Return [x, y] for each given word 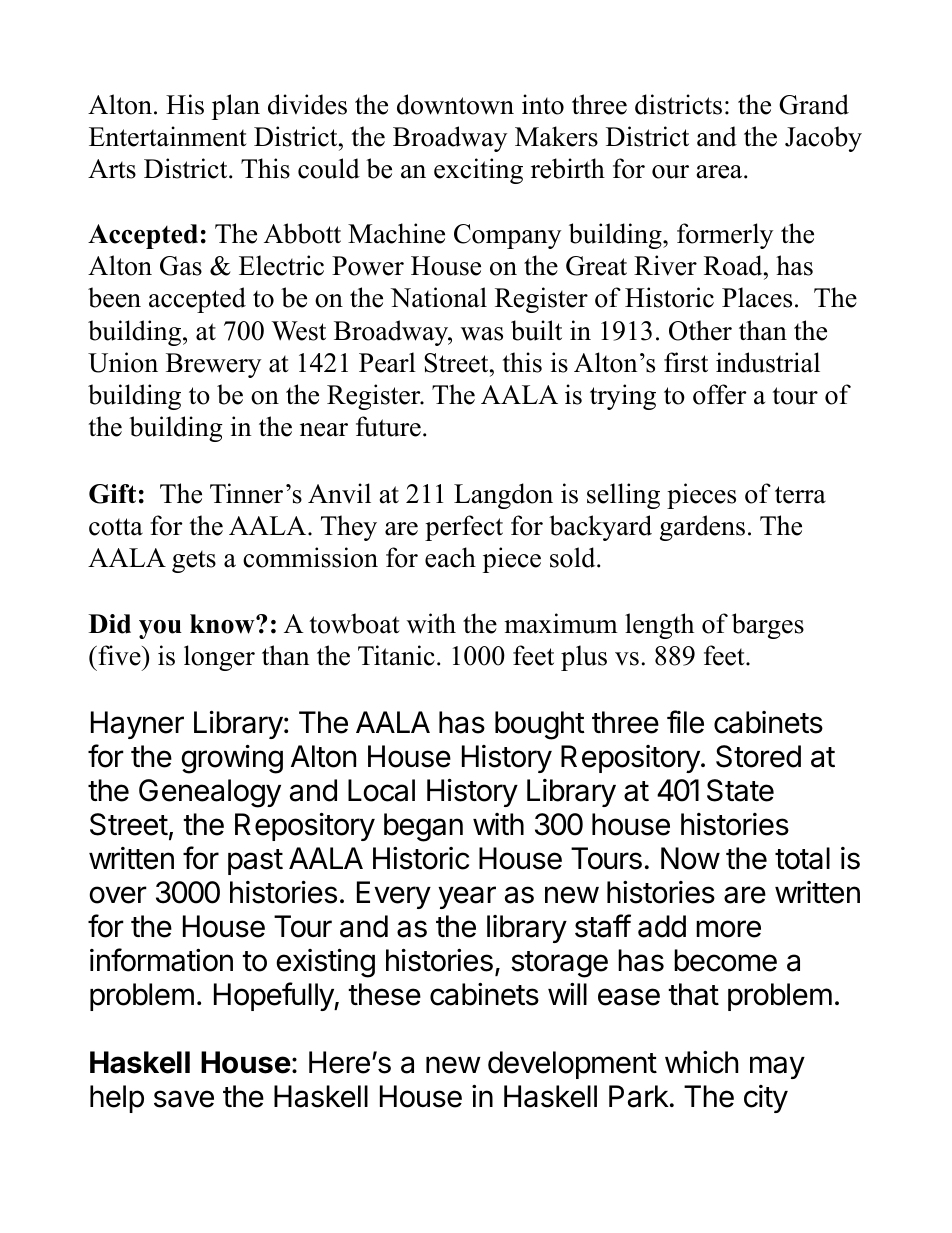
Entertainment [168, 136]
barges [768, 626]
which [701, 1062]
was [482, 334]
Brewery [213, 365]
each [450, 557]
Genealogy [210, 793]
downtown [455, 104]
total [802, 858]
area [721, 172]
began [423, 827]
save [184, 1099]
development [572, 1065]
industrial [768, 362]
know [223, 624]
